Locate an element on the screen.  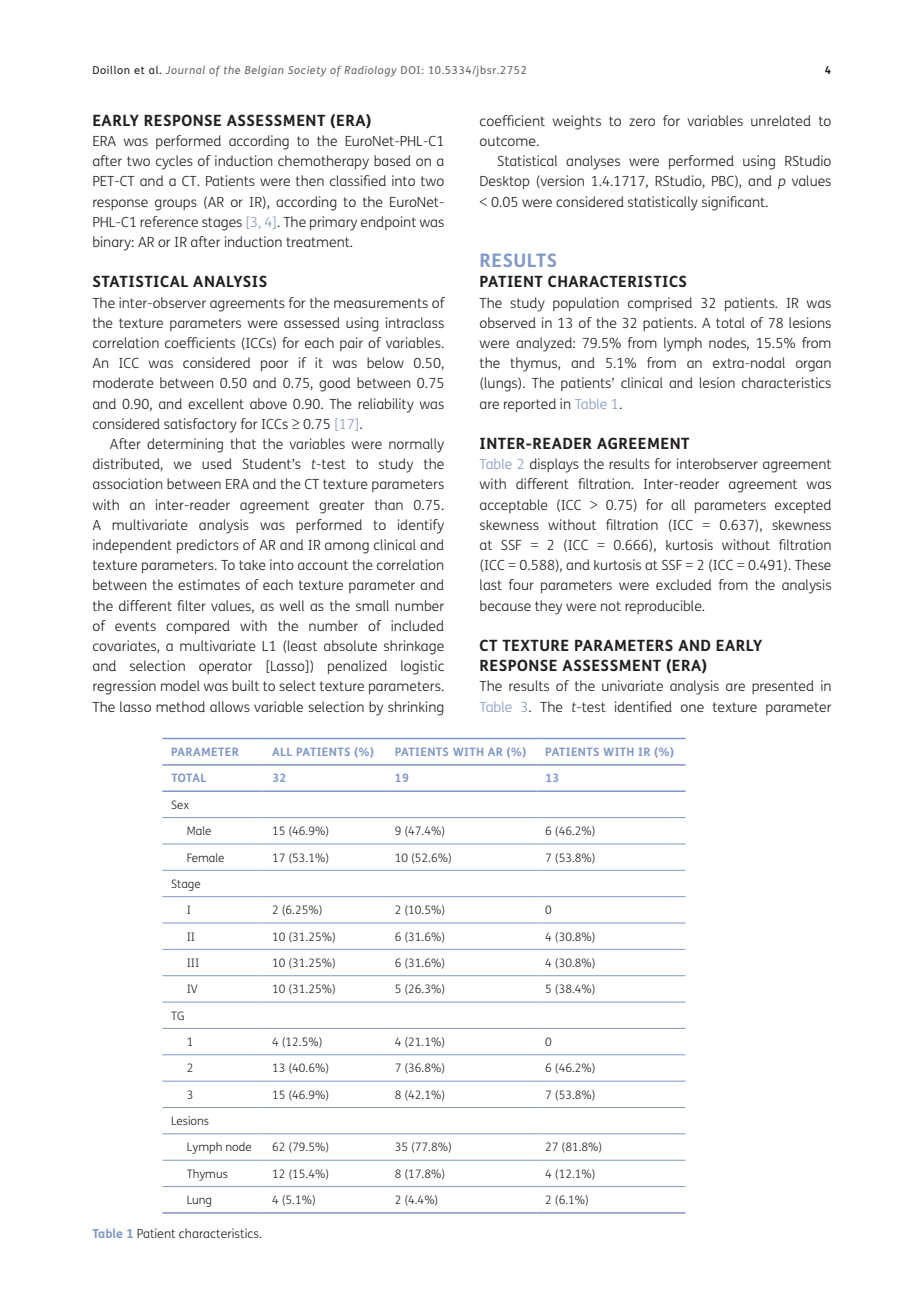
organ is located at coordinates (813, 366).
